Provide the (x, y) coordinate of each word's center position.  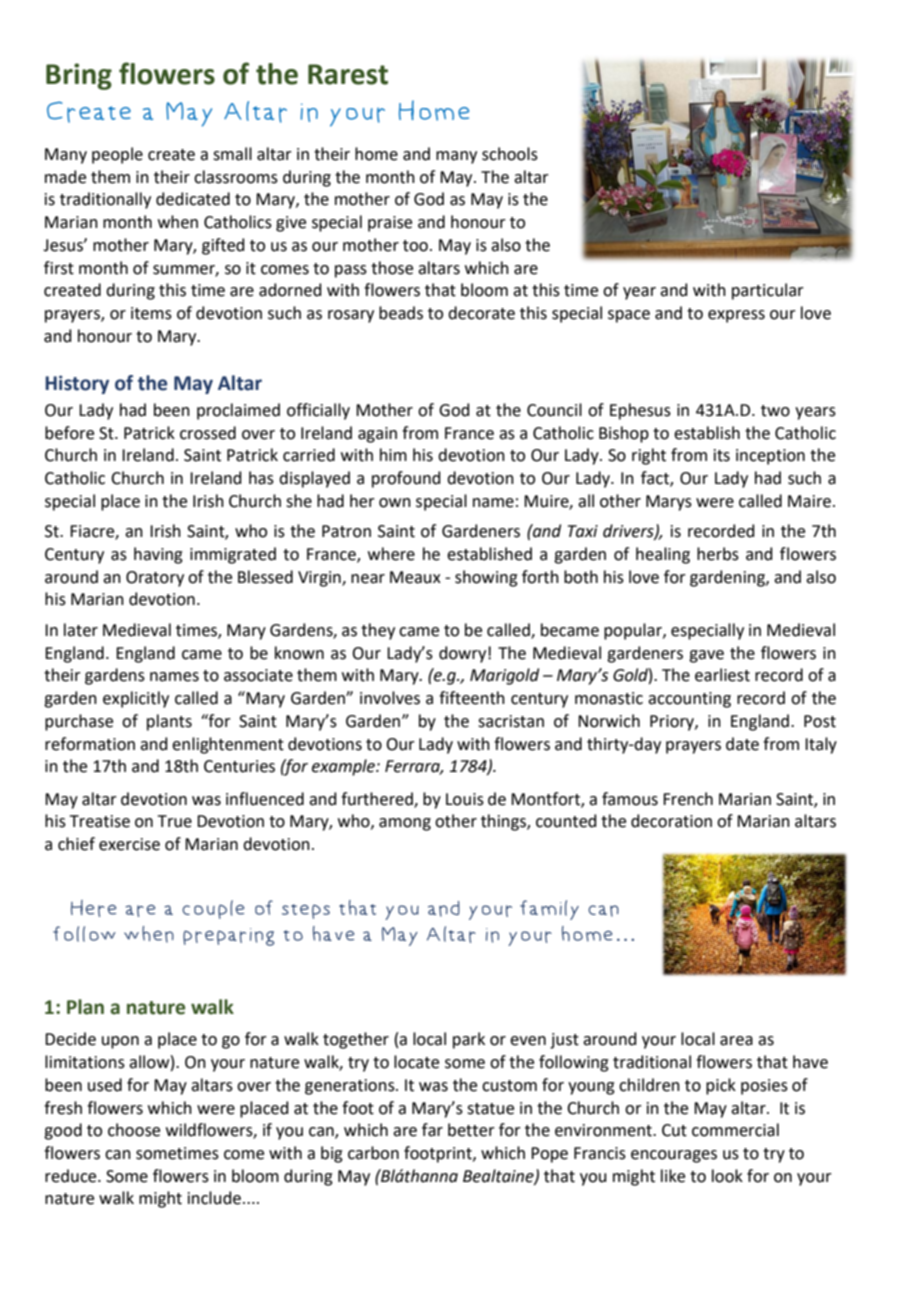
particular (768, 291)
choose (134, 1130)
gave (706, 656)
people (117, 155)
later (81, 630)
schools (510, 154)
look (727, 1176)
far (432, 1130)
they (378, 631)
